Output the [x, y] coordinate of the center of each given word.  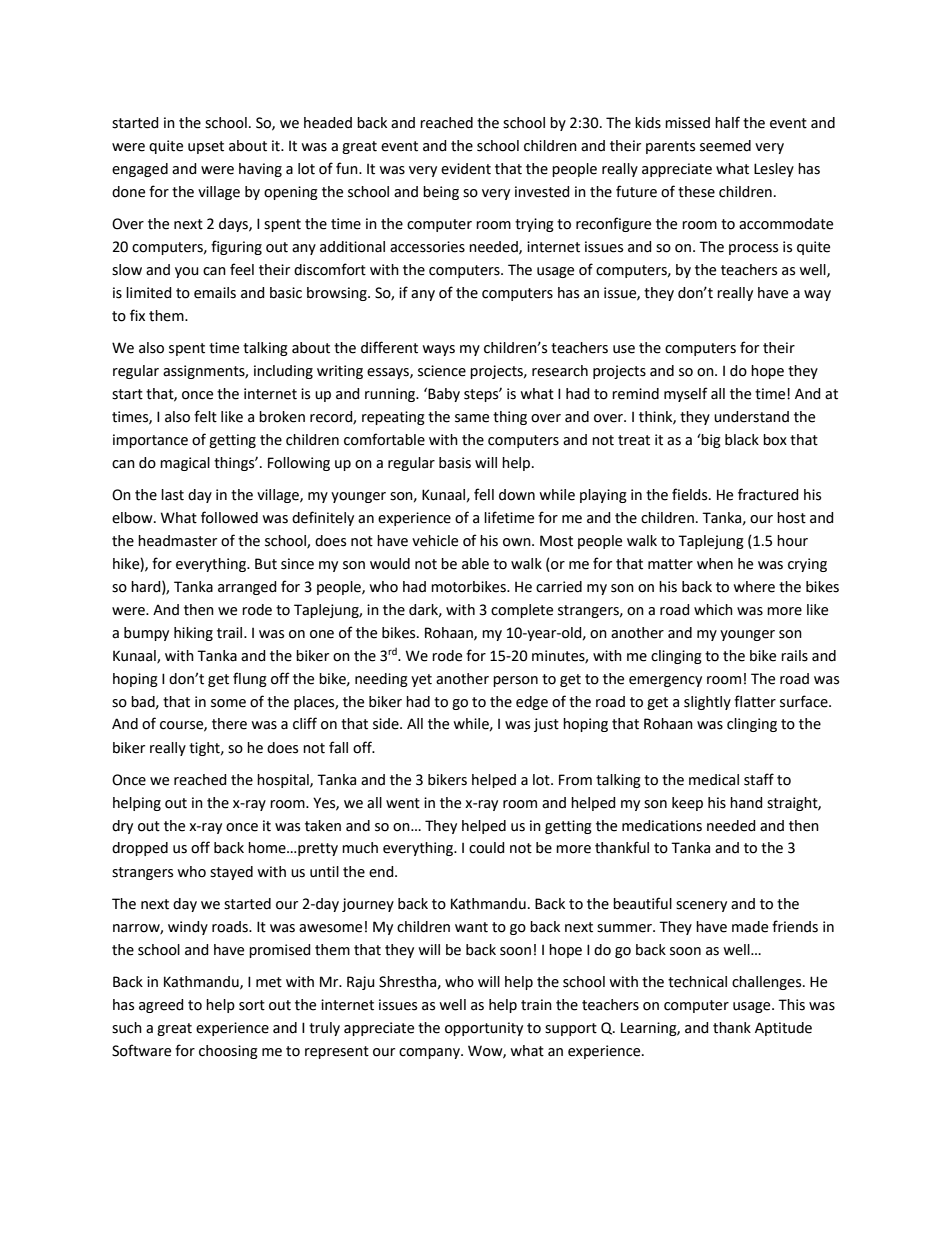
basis [455, 463]
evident [466, 169]
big [710, 441]
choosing [228, 1052]
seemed [725, 146]
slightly [707, 703]
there [229, 724]
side [387, 724]
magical [185, 464]
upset [206, 147]
